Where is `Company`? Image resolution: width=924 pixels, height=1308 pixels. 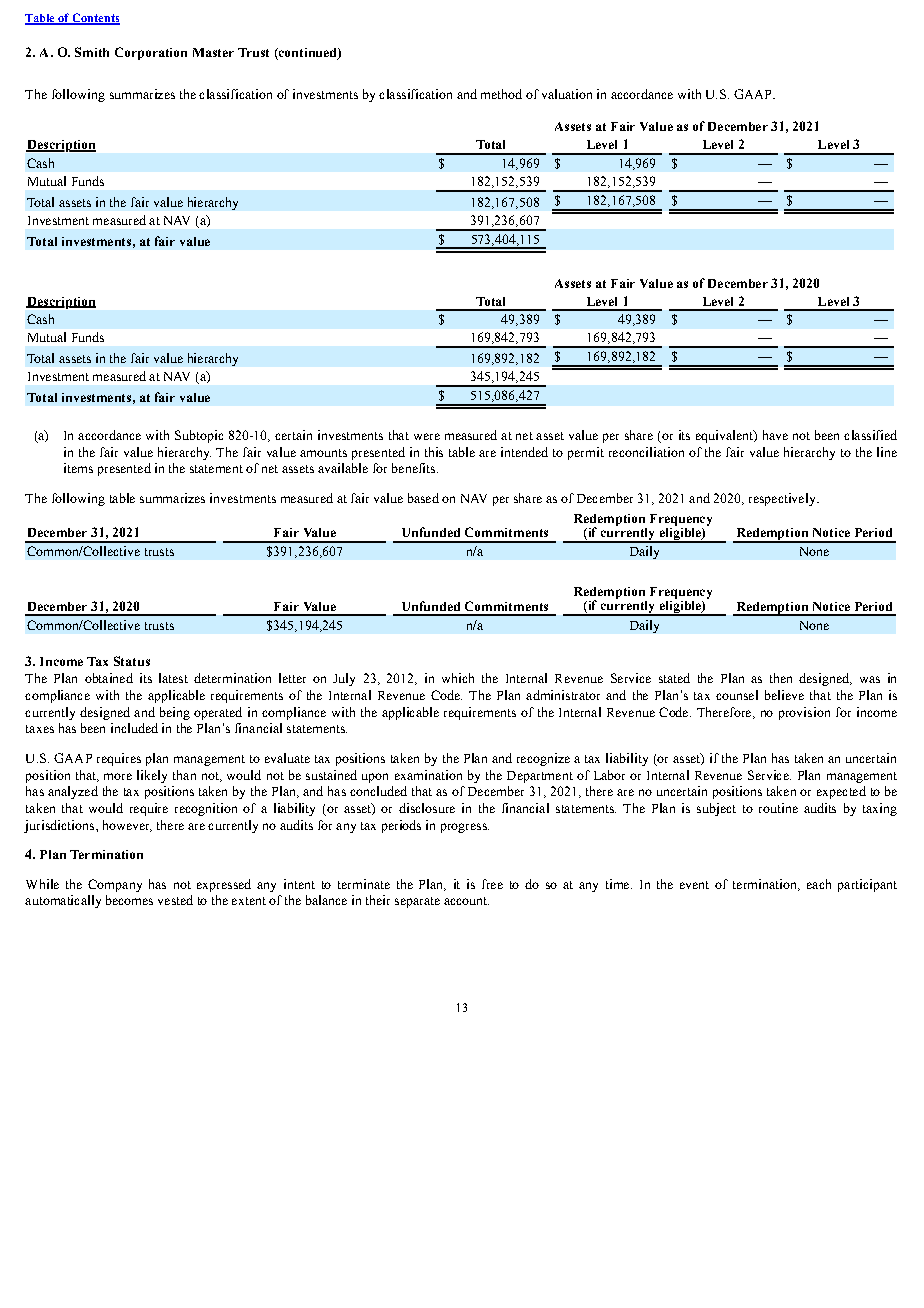 Company is located at coordinates (115, 885).
